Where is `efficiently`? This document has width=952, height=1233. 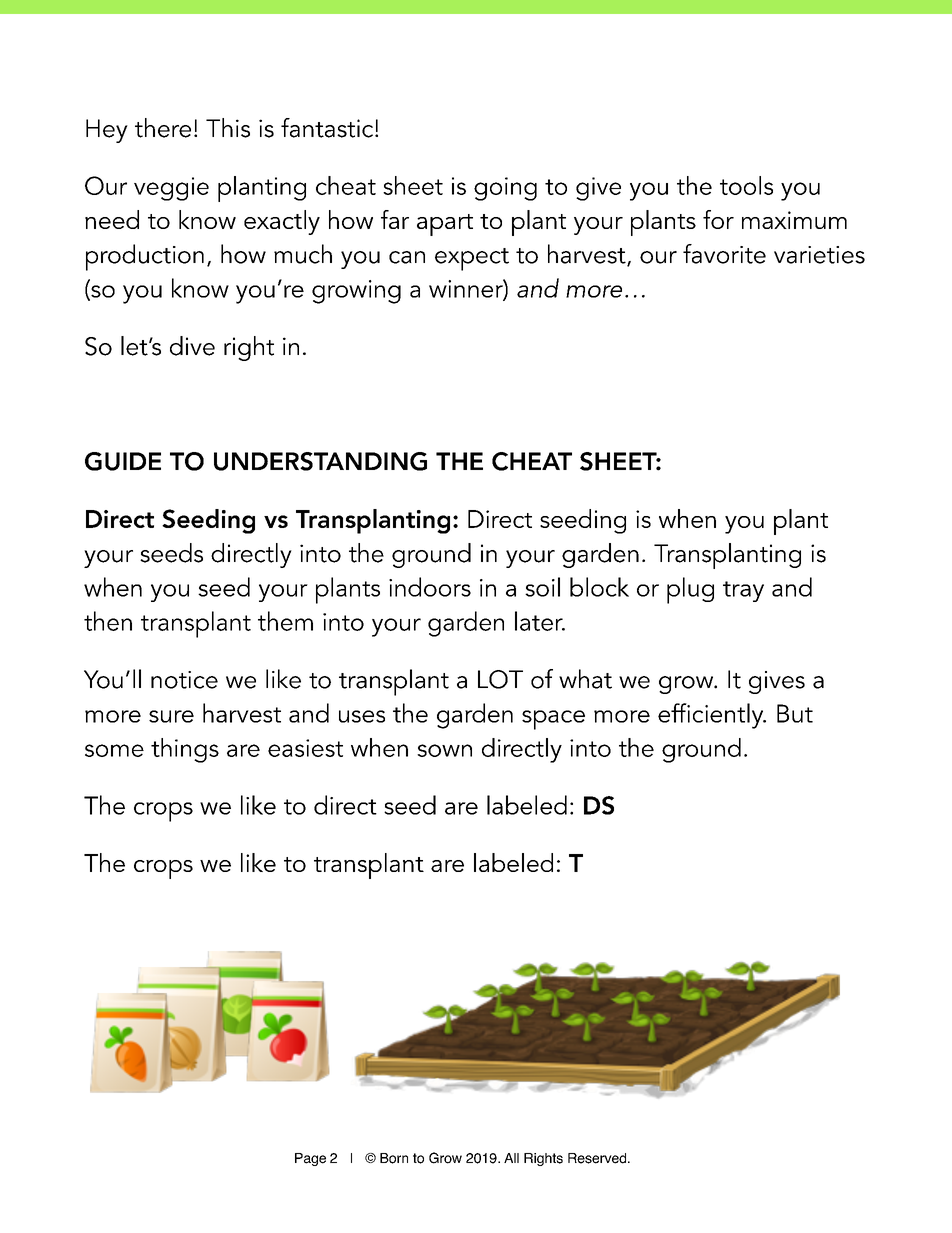 efficiently is located at coordinates (712, 716).
